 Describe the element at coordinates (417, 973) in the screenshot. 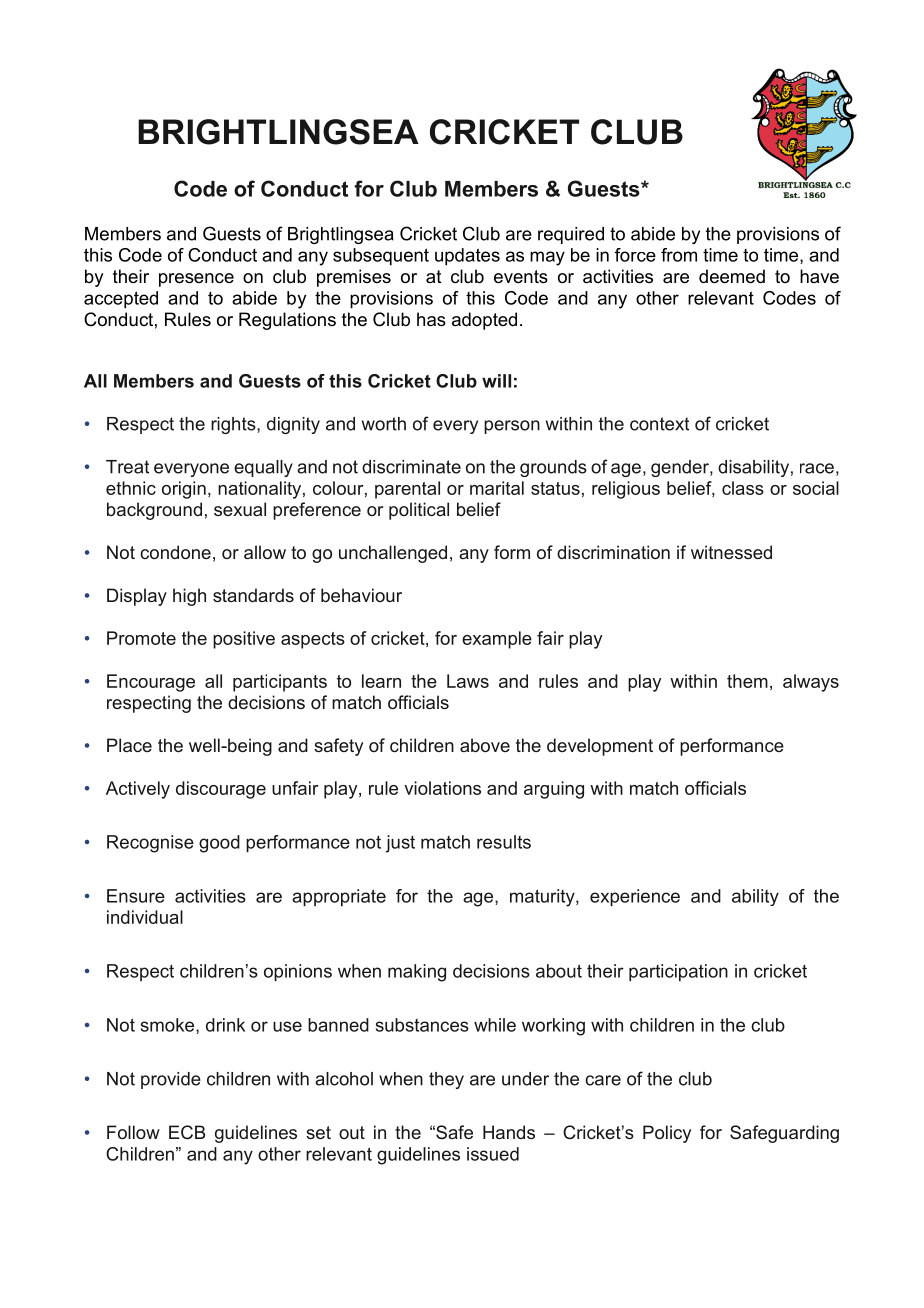

I see `making` at that location.
